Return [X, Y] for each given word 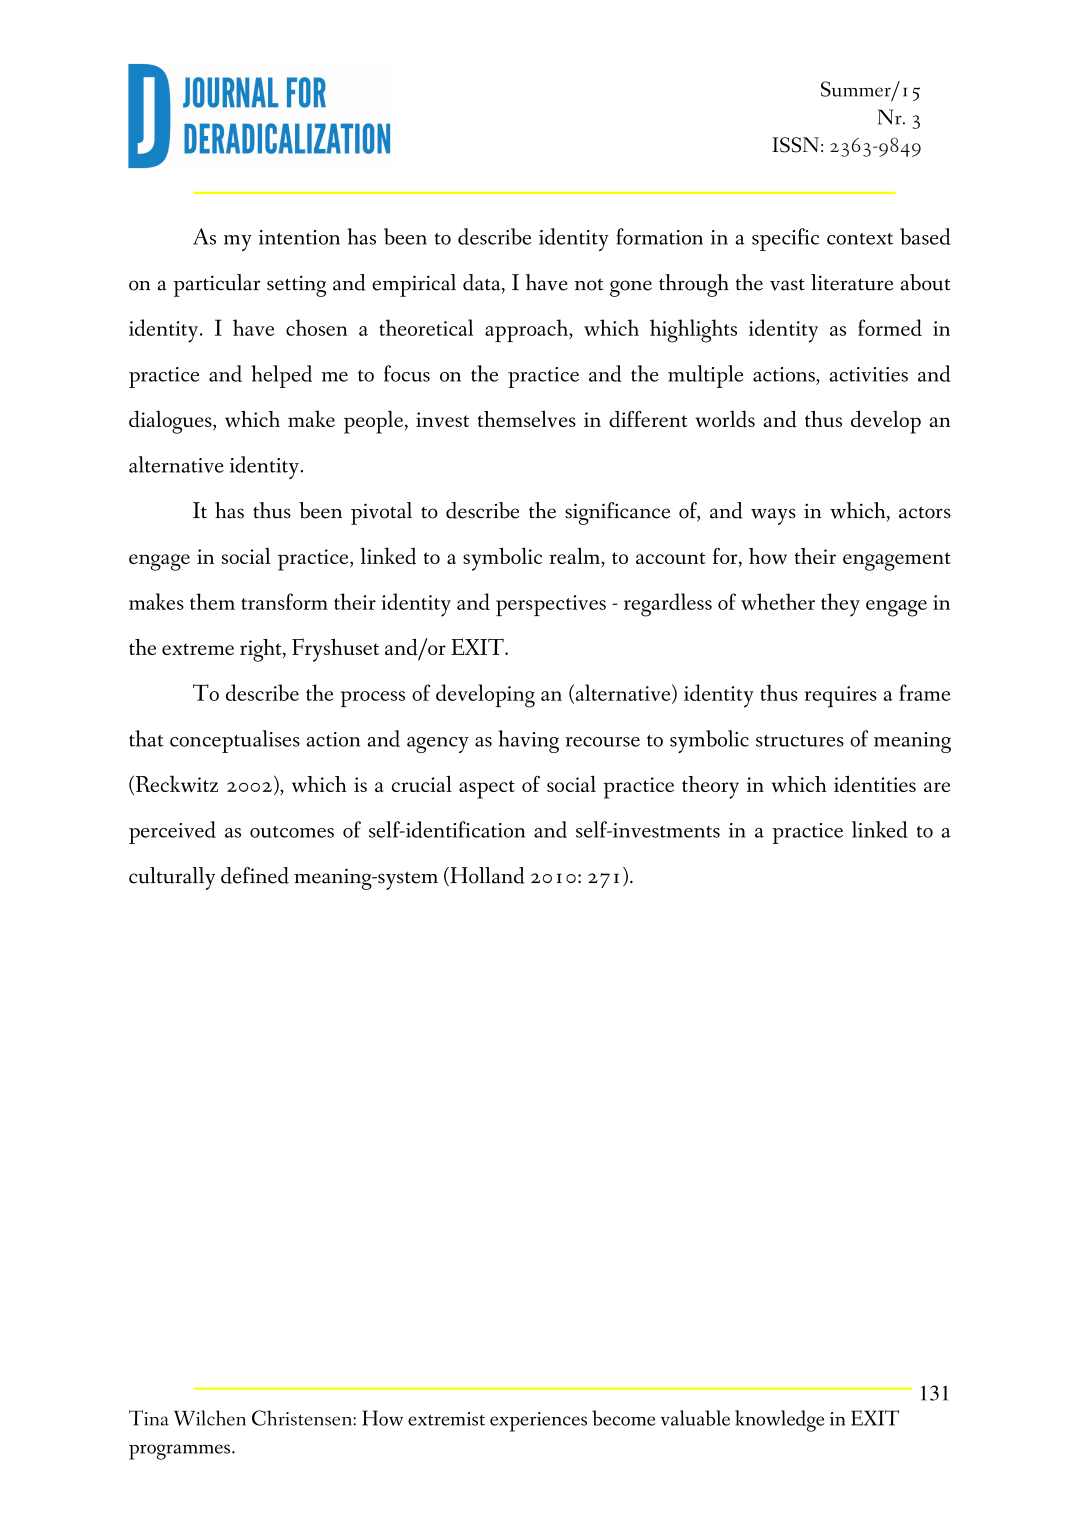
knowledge [779, 1421]
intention [299, 237]
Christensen [303, 1418]
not [589, 284]
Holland [486, 876]
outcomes [292, 832]
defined [255, 875]
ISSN [795, 145]
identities [875, 784]
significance [617, 513]
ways [773, 516]
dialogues [171, 422]
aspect [487, 789]
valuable [695, 1418]
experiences [538, 1422]
